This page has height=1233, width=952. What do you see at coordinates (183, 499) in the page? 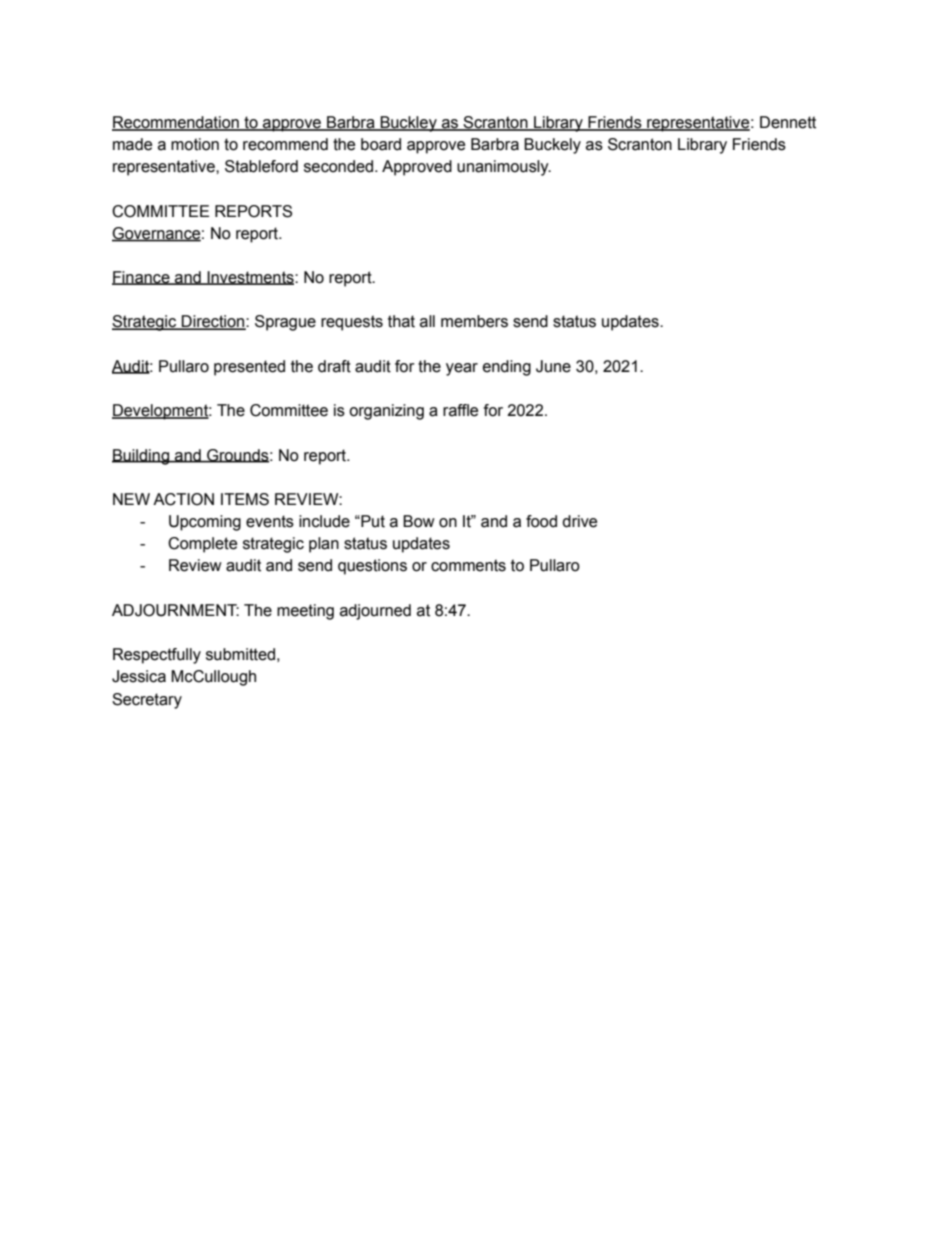
I see `ACTION` at bounding box center [183, 499].
